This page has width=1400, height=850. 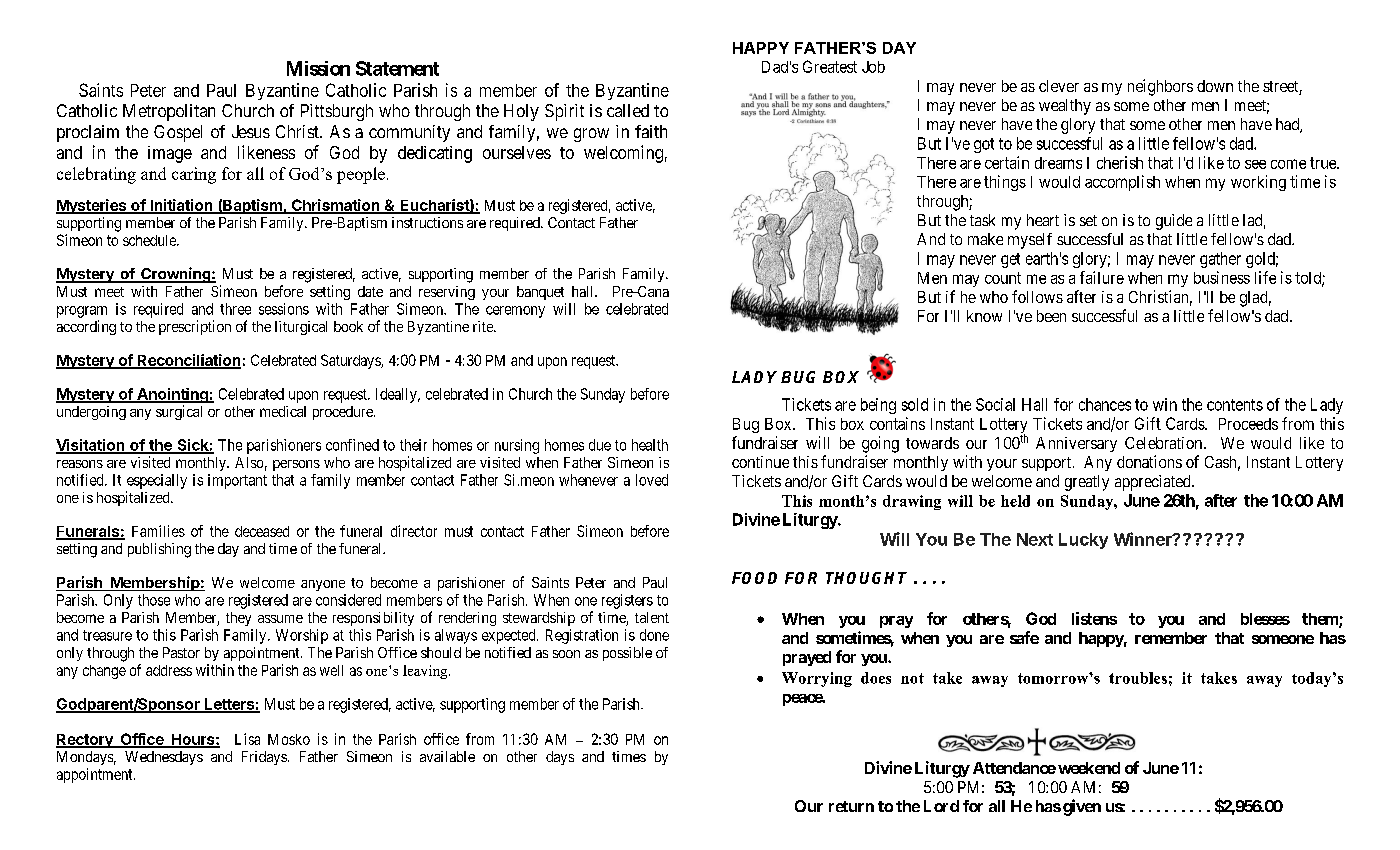 What do you see at coordinates (169, 112) in the page?
I see `Metropolitan` at bounding box center [169, 112].
